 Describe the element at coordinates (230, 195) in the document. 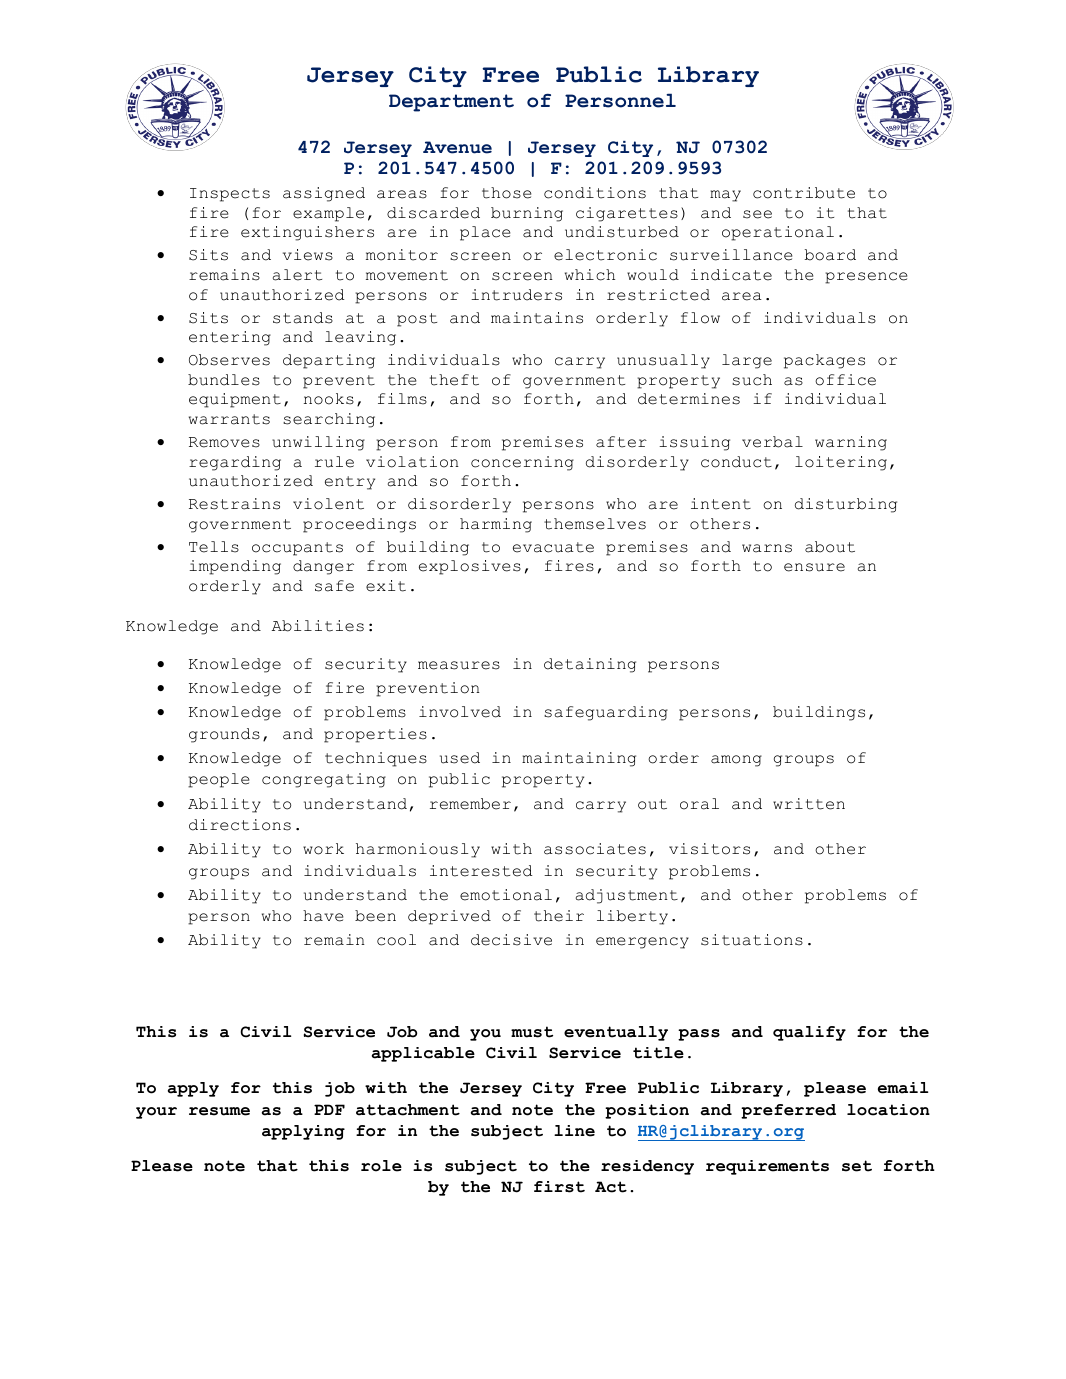

I see `Inspects` at that location.
